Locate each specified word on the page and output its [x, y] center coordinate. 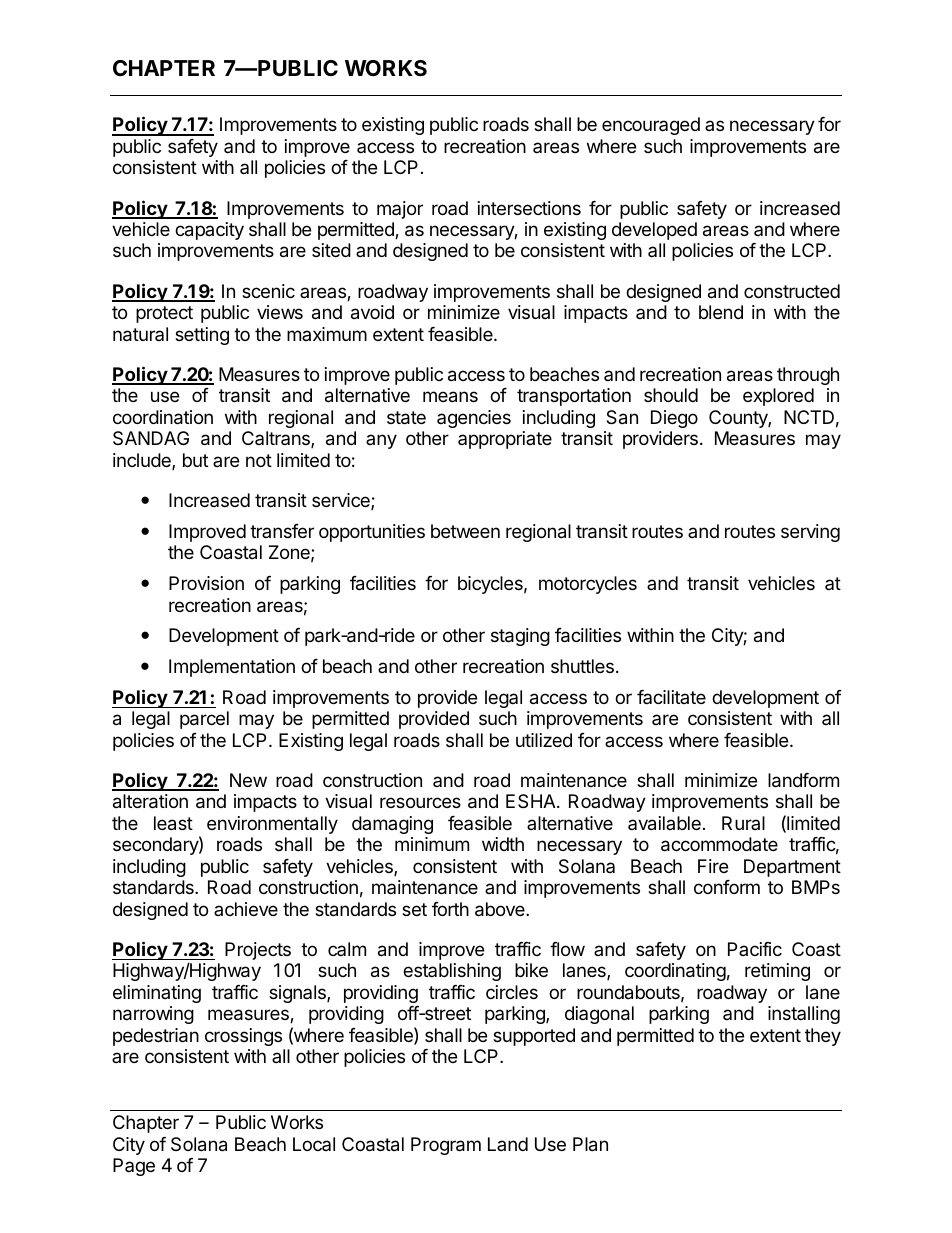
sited [331, 250]
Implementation [232, 668]
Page [134, 1167]
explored [778, 397]
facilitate [671, 697]
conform [727, 887]
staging [520, 637]
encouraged [651, 126]
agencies [474, 419]
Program [446, 1146]
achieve [246, 909]
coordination [163, 417]
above [501, 909]
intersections [529, 208]
